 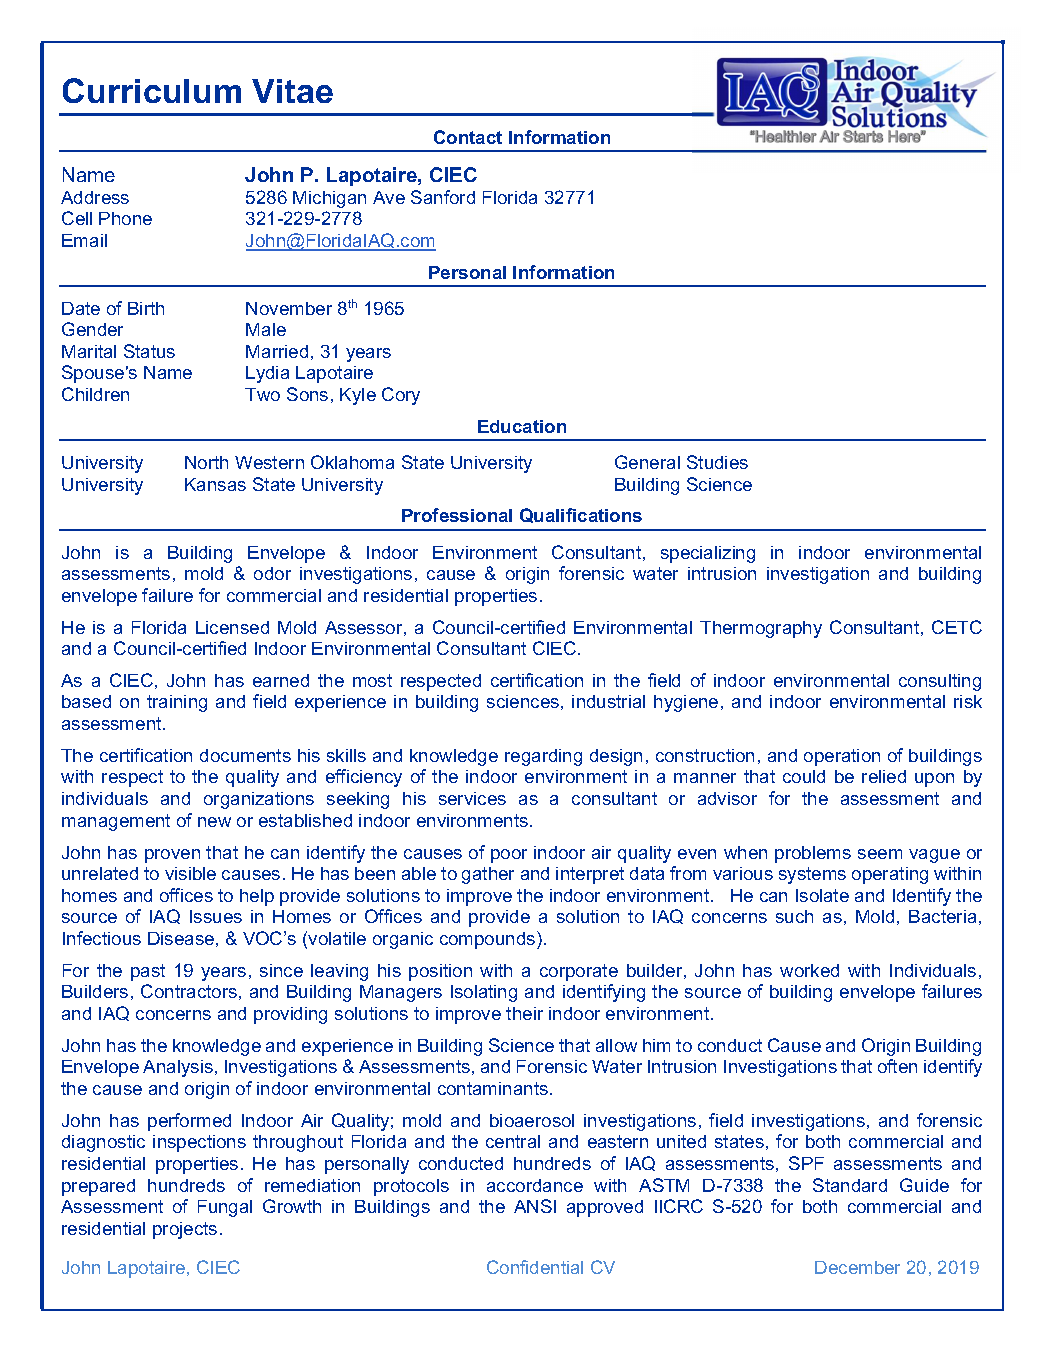 What do you see at coordinates (708, 554) in the screenshot?
I see `specializing` at bounding box center [708, 554].
